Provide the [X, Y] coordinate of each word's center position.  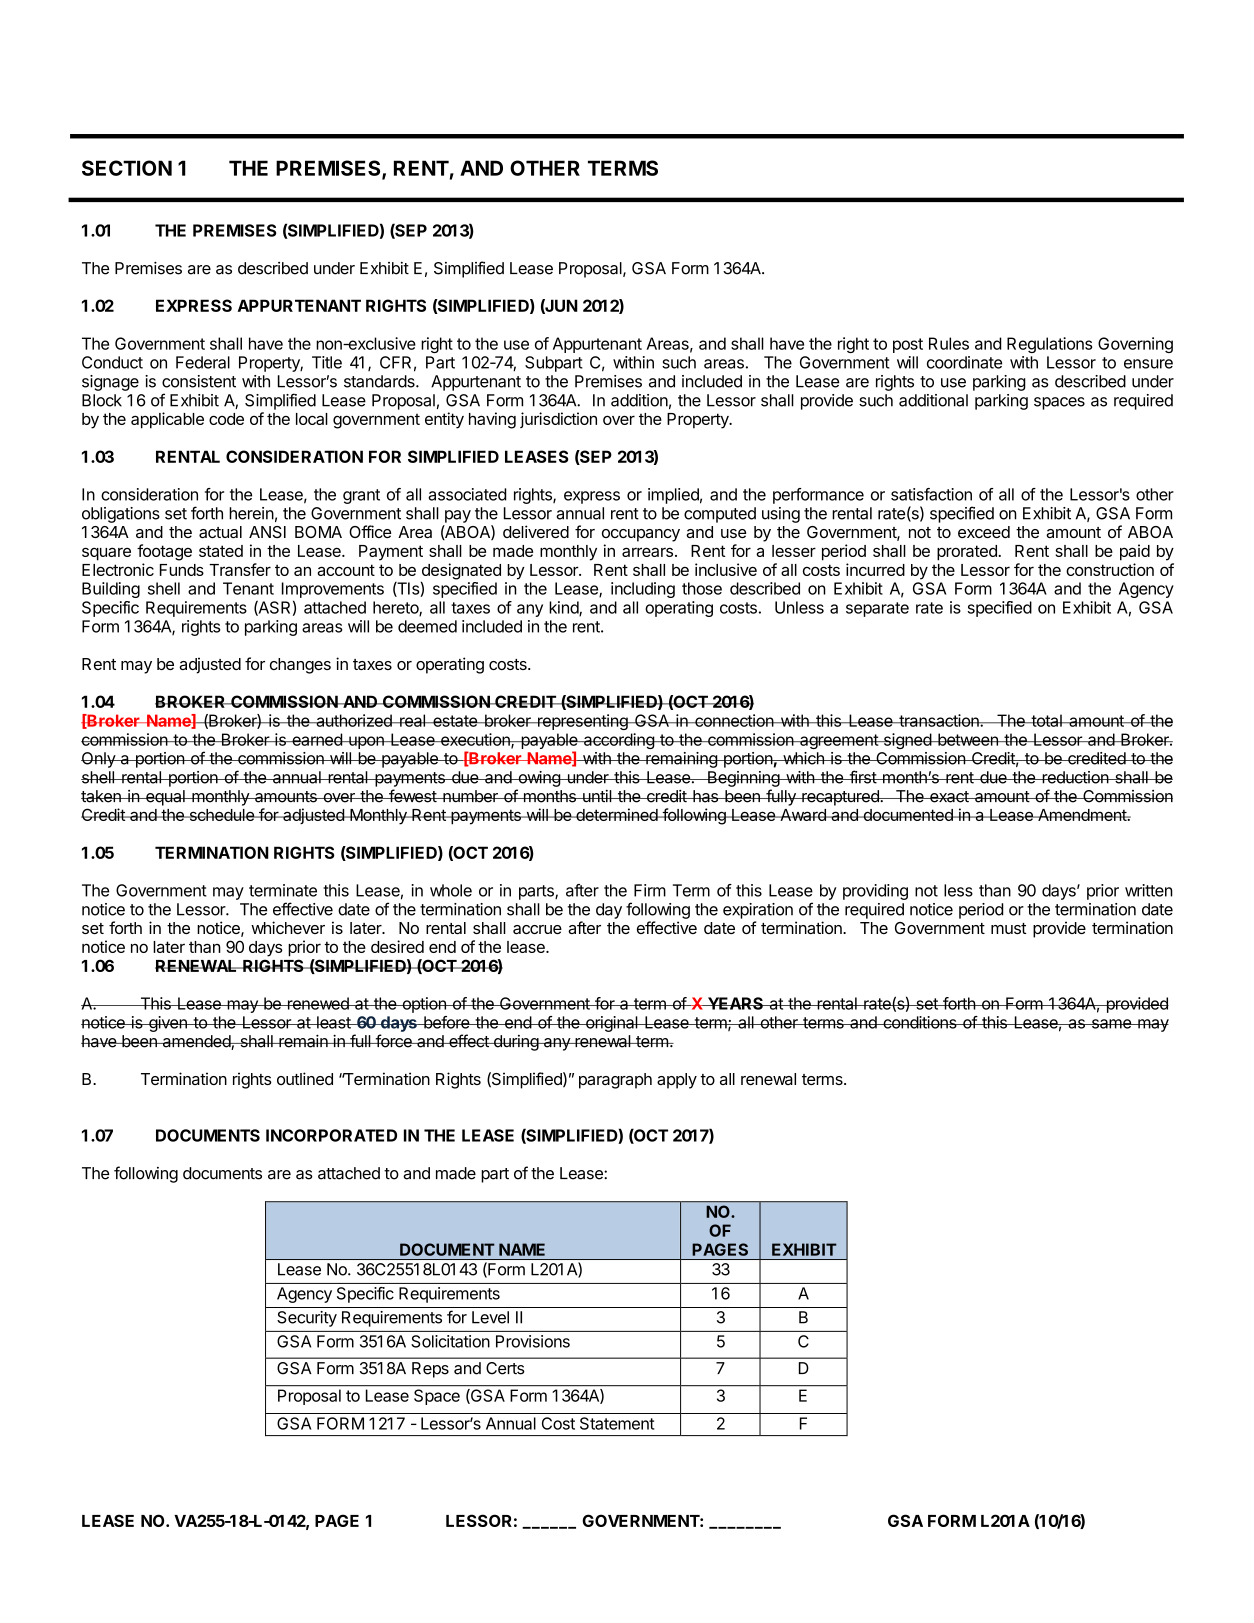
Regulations [1049, 345]
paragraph [615, 1081]
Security [307, 1319]
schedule [221, 815]
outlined [305, 1078]
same [1111, 1024]
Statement [617, 1423]
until [597, 796]
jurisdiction [558, 420]
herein [251, 513]
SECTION [127, 168]
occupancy [641, 535]
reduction [1075, 777]
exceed [984, 532]
